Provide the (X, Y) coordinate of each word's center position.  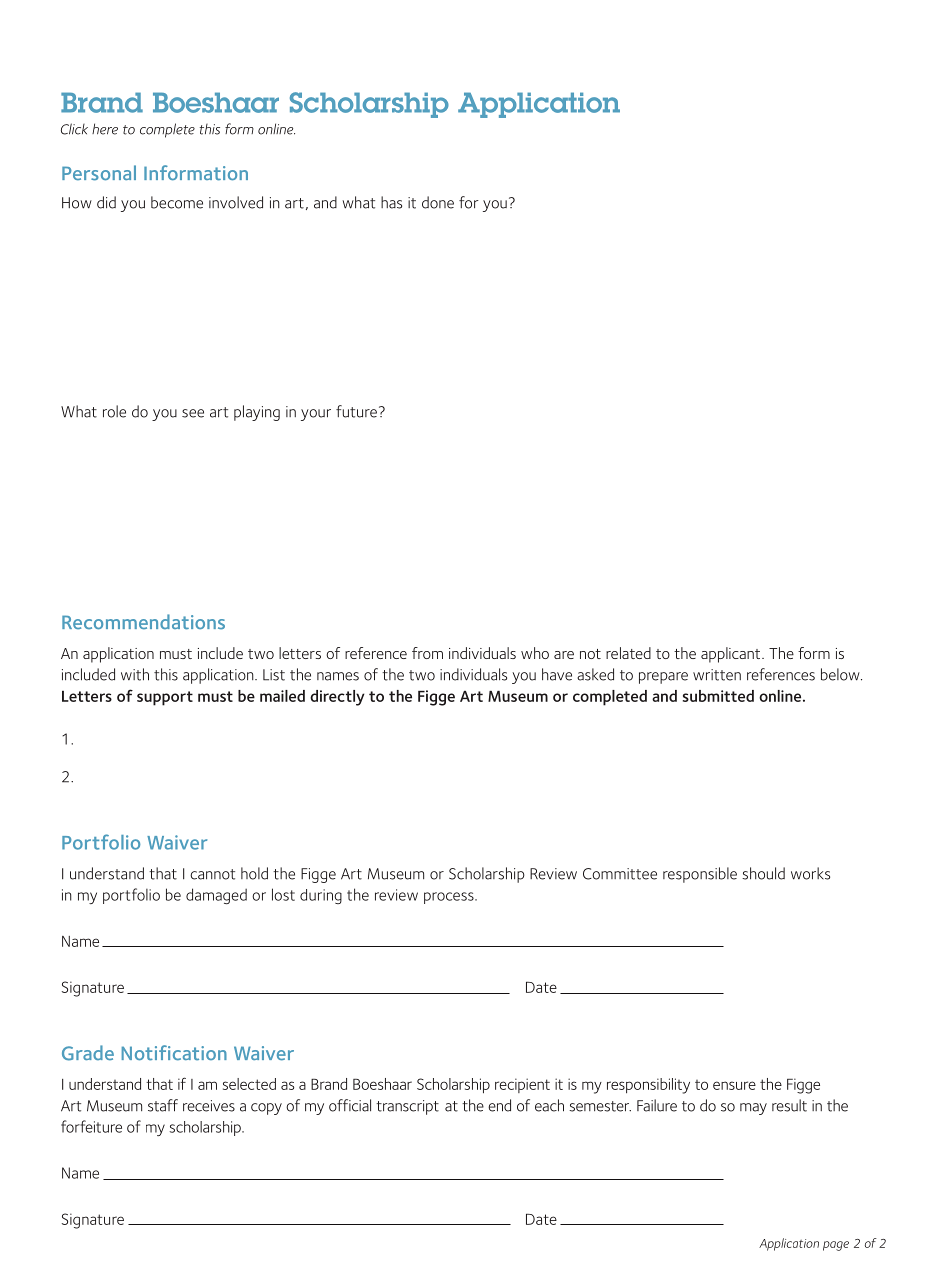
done (438, 202)
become (177, 202)
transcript (407, 1107)
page (836, 1246)
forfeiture (91, 1126)
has (391, 202)
